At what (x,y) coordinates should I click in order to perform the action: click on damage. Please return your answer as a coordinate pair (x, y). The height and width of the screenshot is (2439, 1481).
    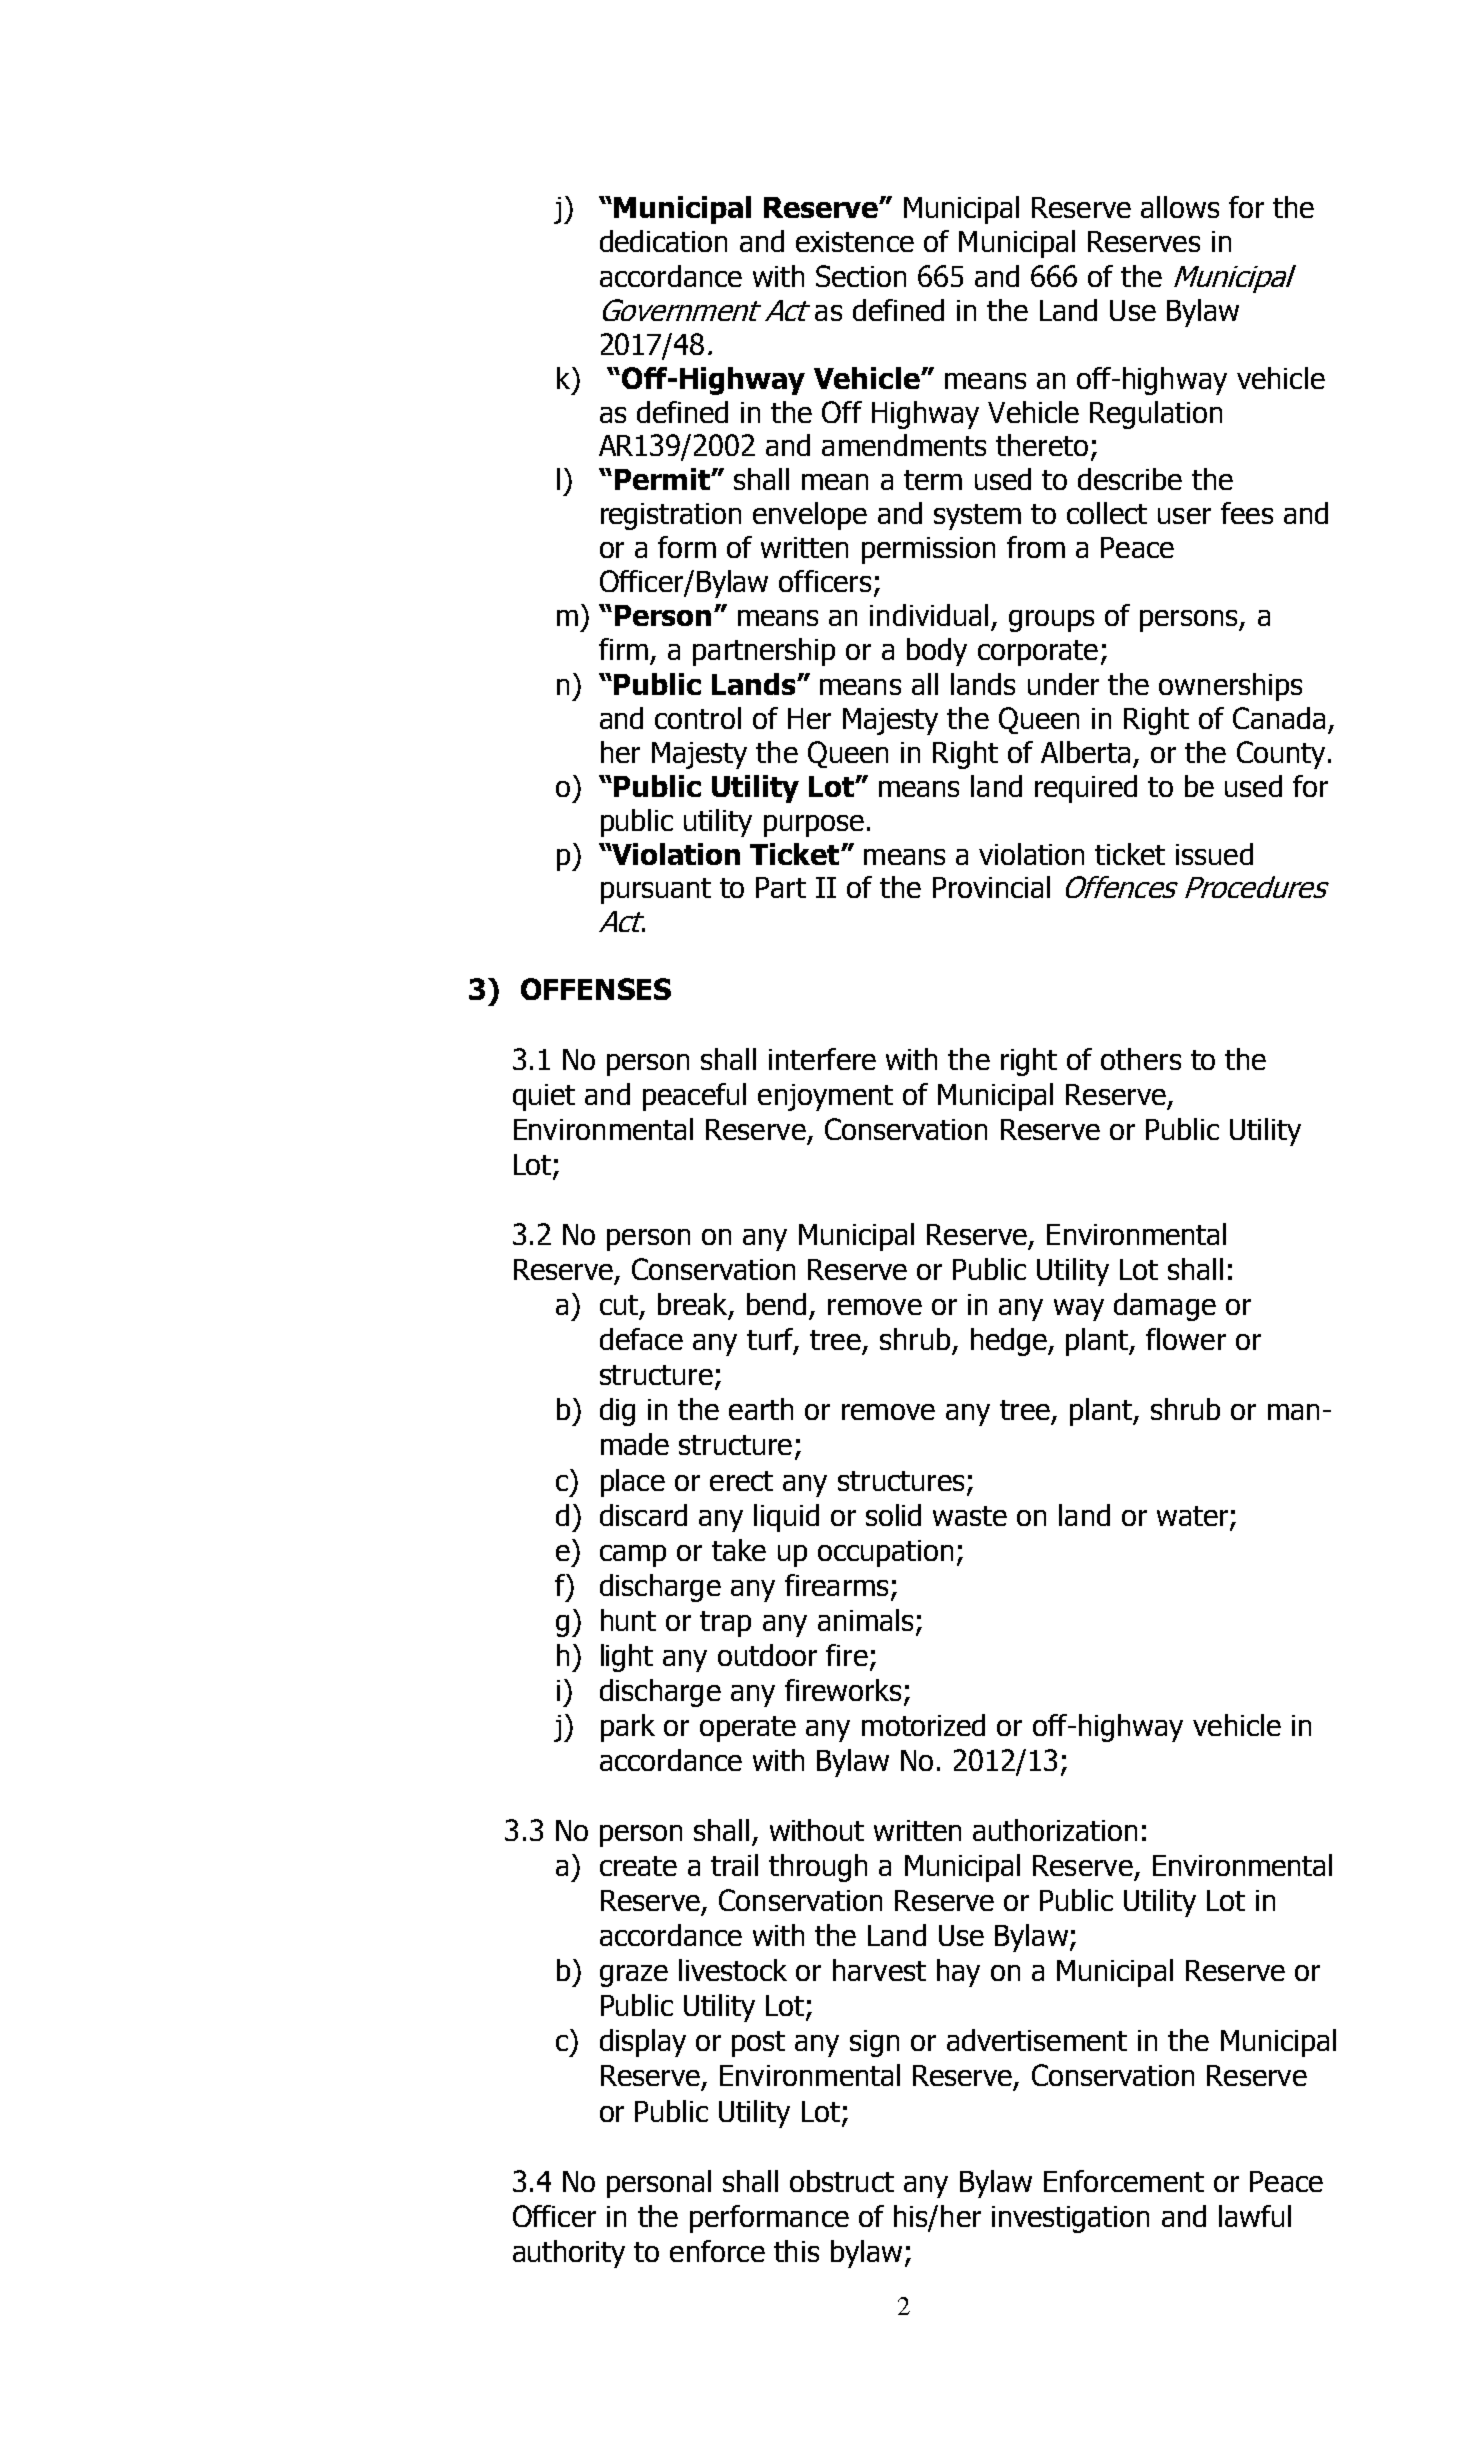
    Looking at the image, I should click on (1165, 1307).
